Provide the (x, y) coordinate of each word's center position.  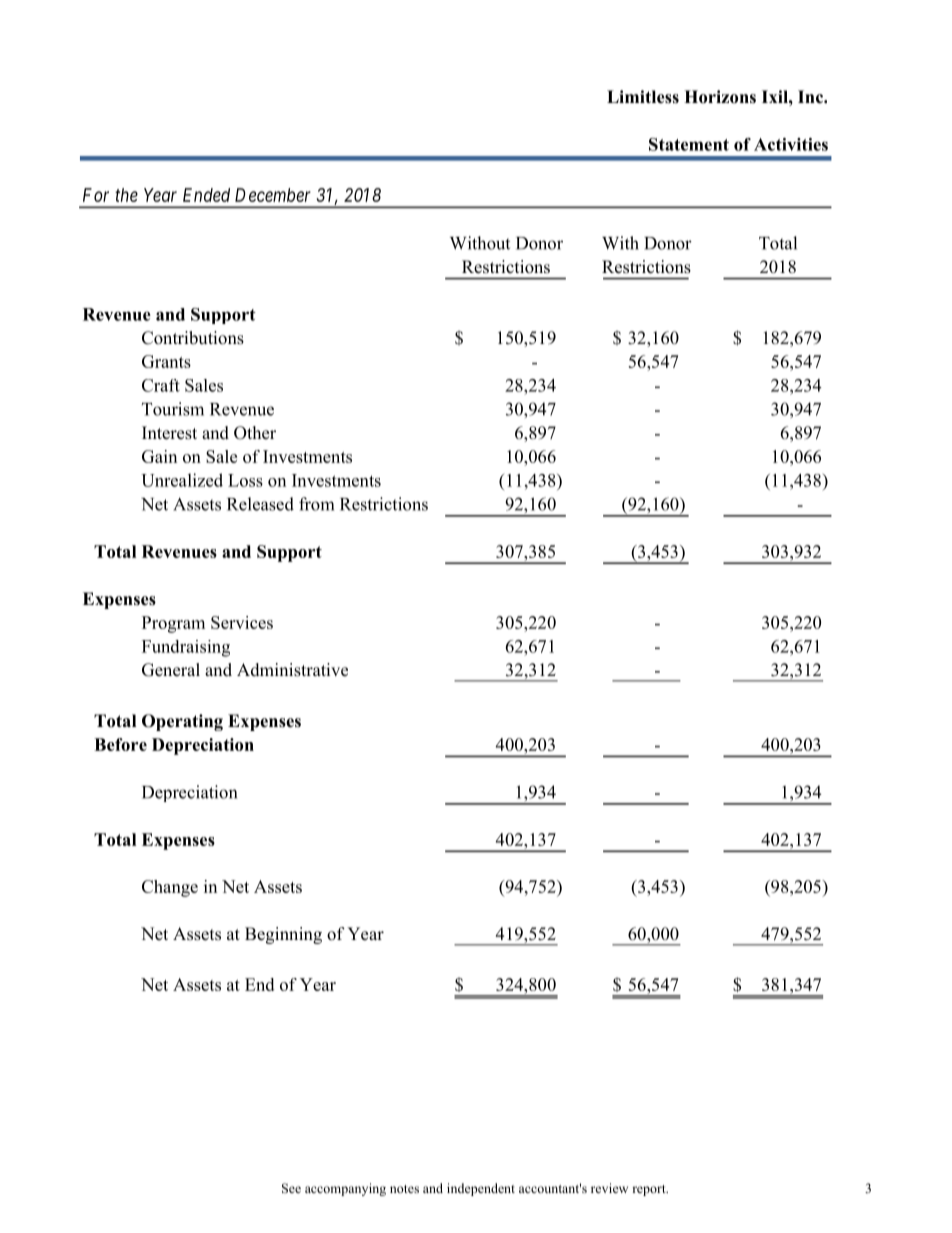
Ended (206, 195)
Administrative (292, 670)
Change (170, 888)
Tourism (173, 409)
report (650, 1190)
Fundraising (186, 648)
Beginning (283, 935)
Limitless (643, 97)
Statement (689, 144)
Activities (791, 144)
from (316, 504)
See (291, 1188)
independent (481, 1189)
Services (242, 622)
